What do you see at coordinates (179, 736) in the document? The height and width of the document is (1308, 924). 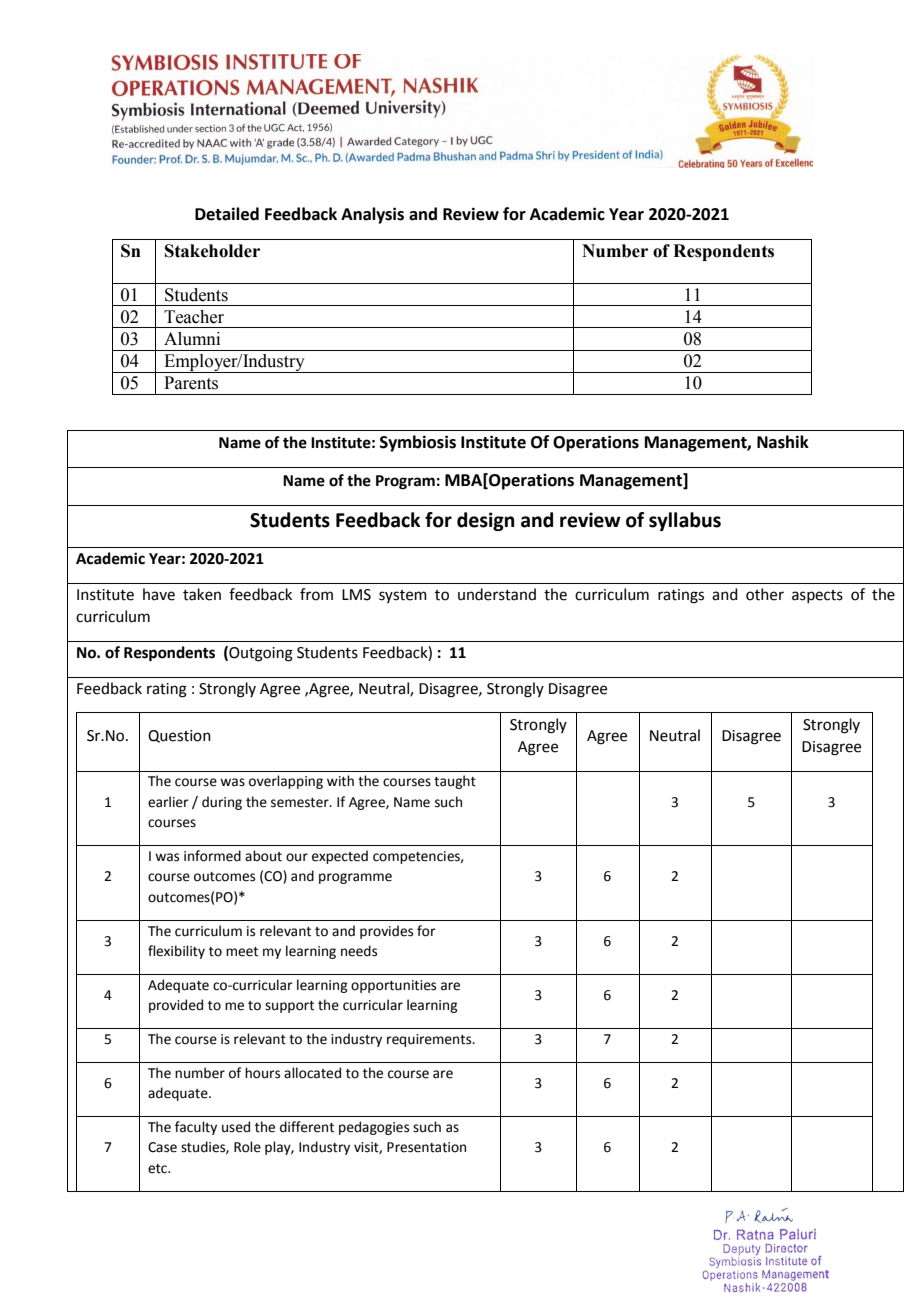 I see `Question` at bounding box center [179, 736].
